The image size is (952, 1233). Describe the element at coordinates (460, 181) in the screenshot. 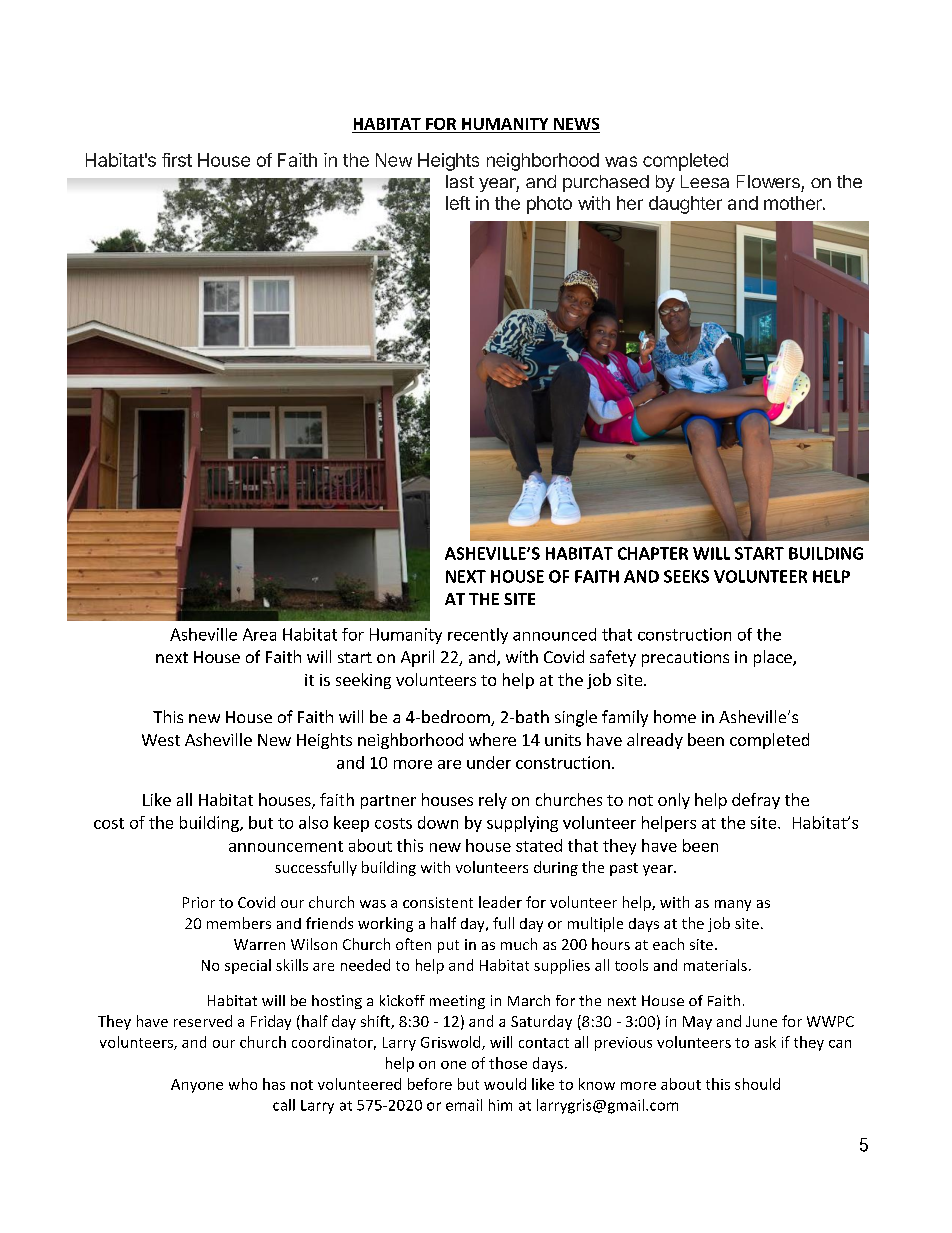

I see `last` at that location.
